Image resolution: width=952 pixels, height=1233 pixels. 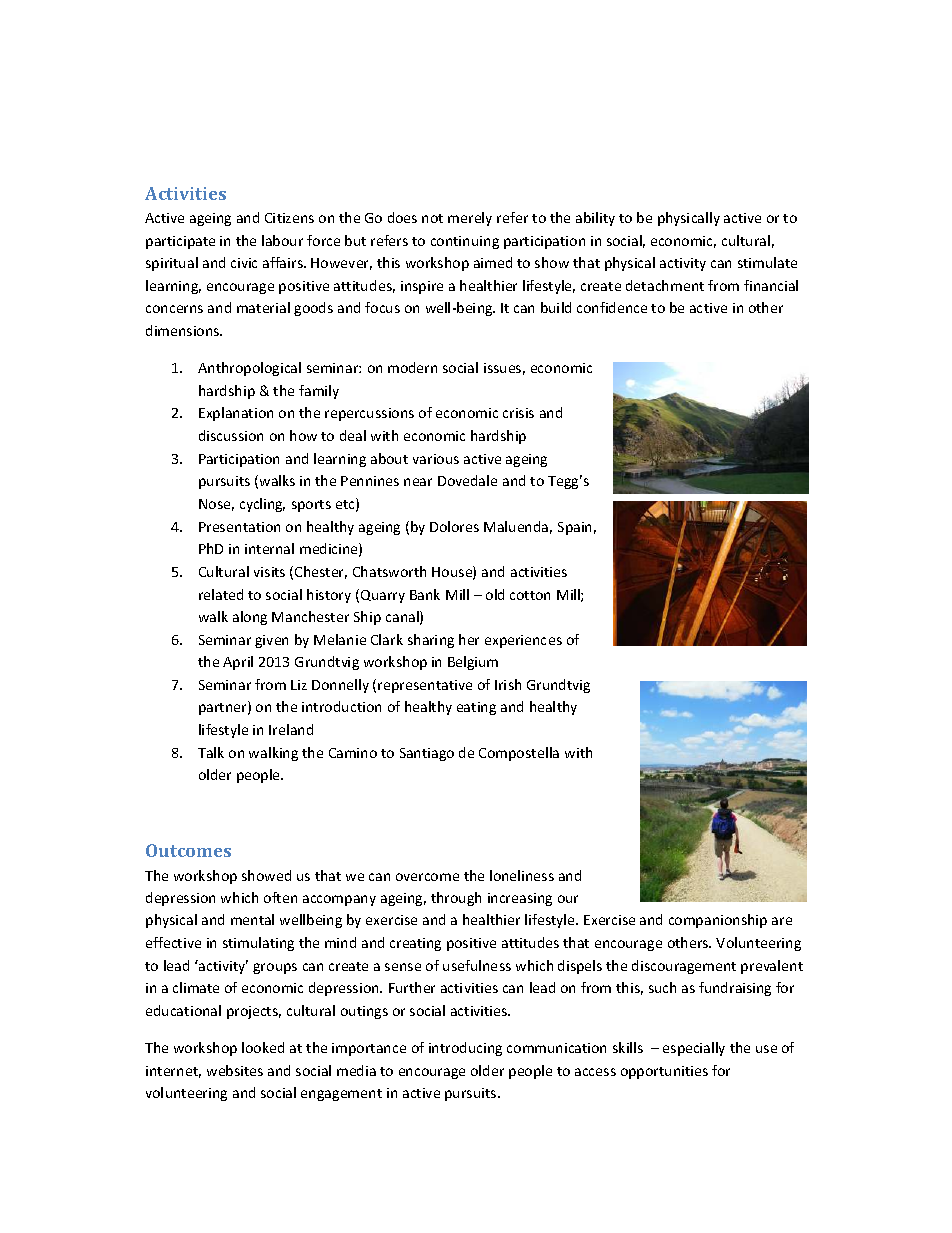 I want to click on continuing, so click(x=465, y=242).
